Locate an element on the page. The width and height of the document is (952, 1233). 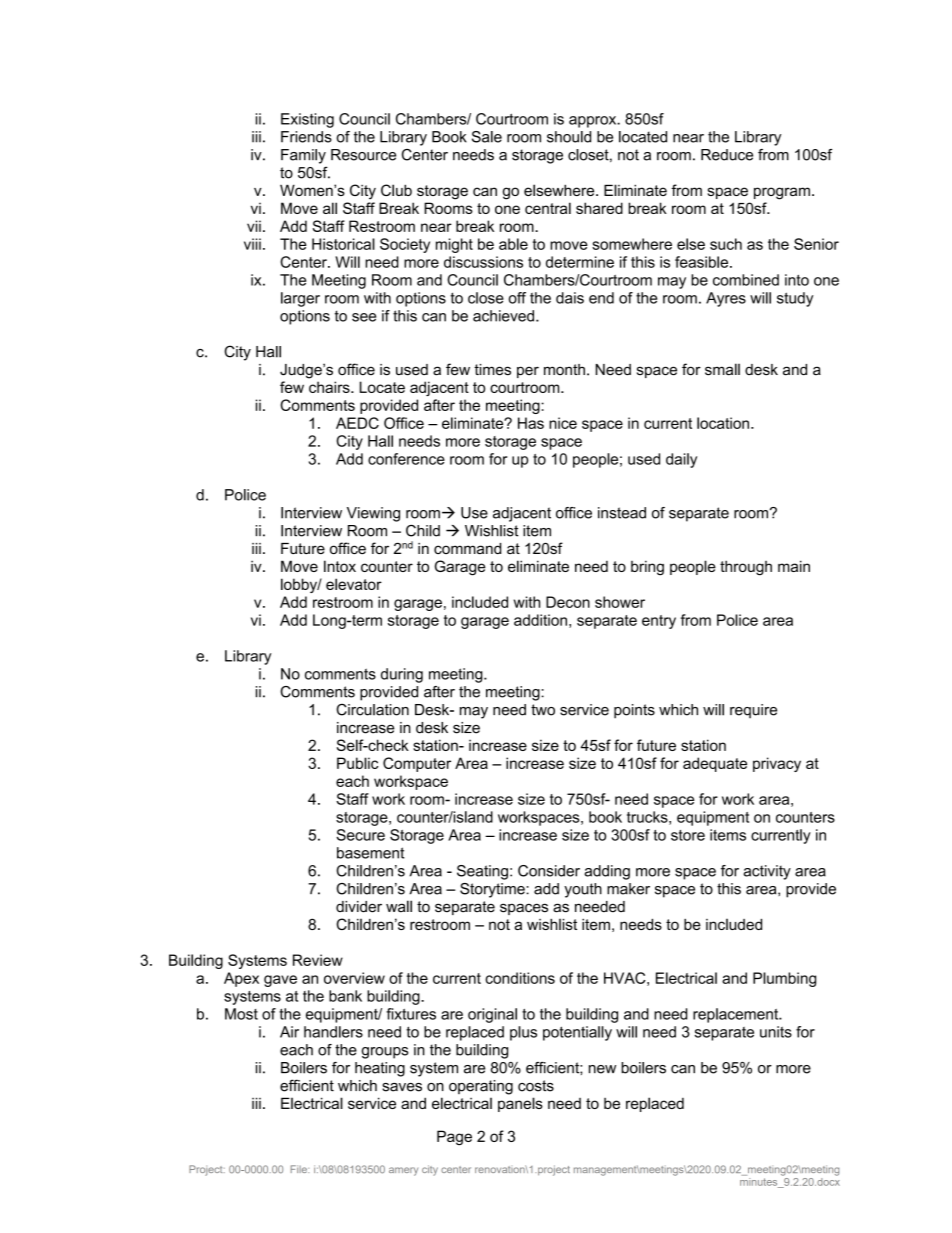
privacy is located at coordinates (777, 764).
